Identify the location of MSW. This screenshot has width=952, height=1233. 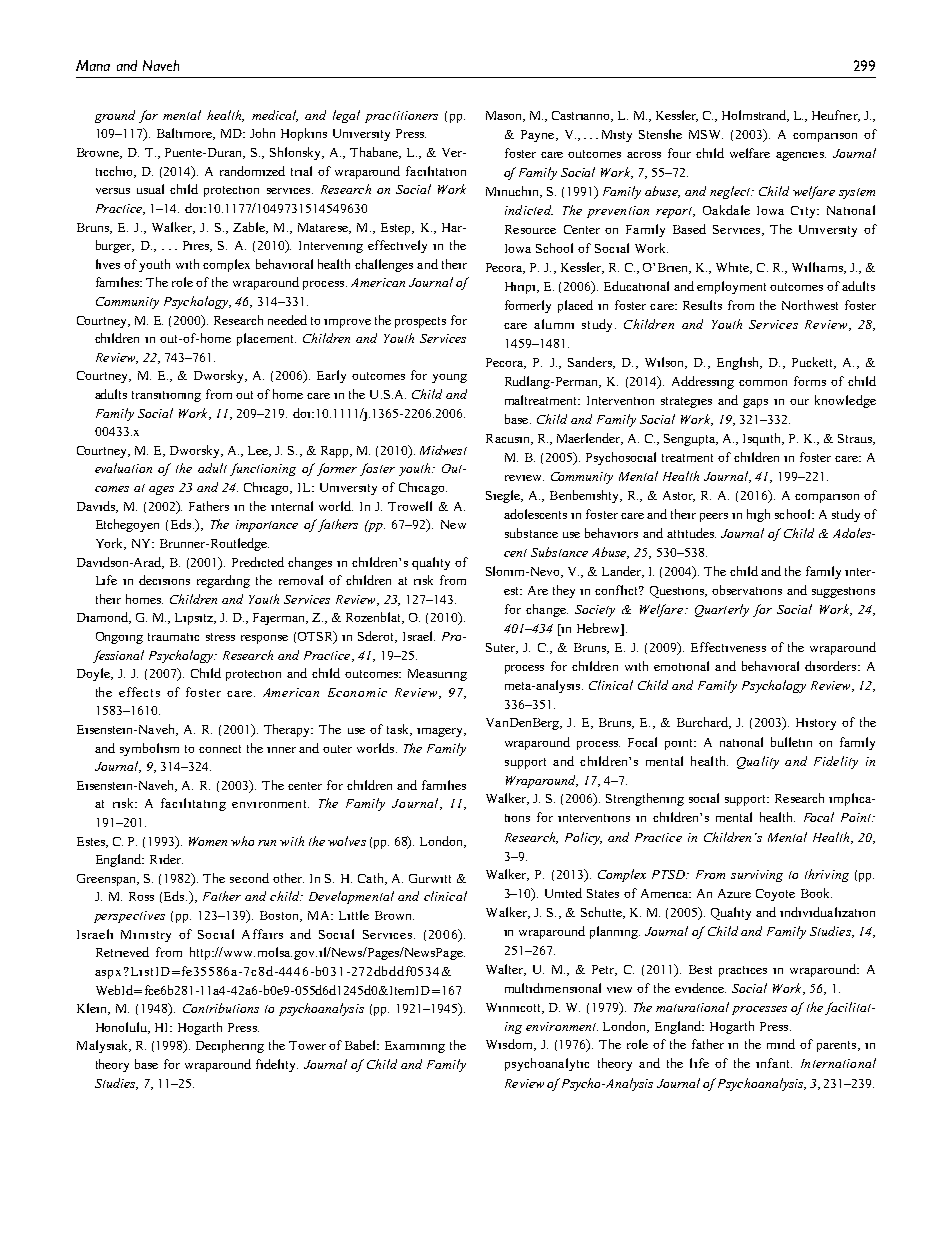
(706, 134).
